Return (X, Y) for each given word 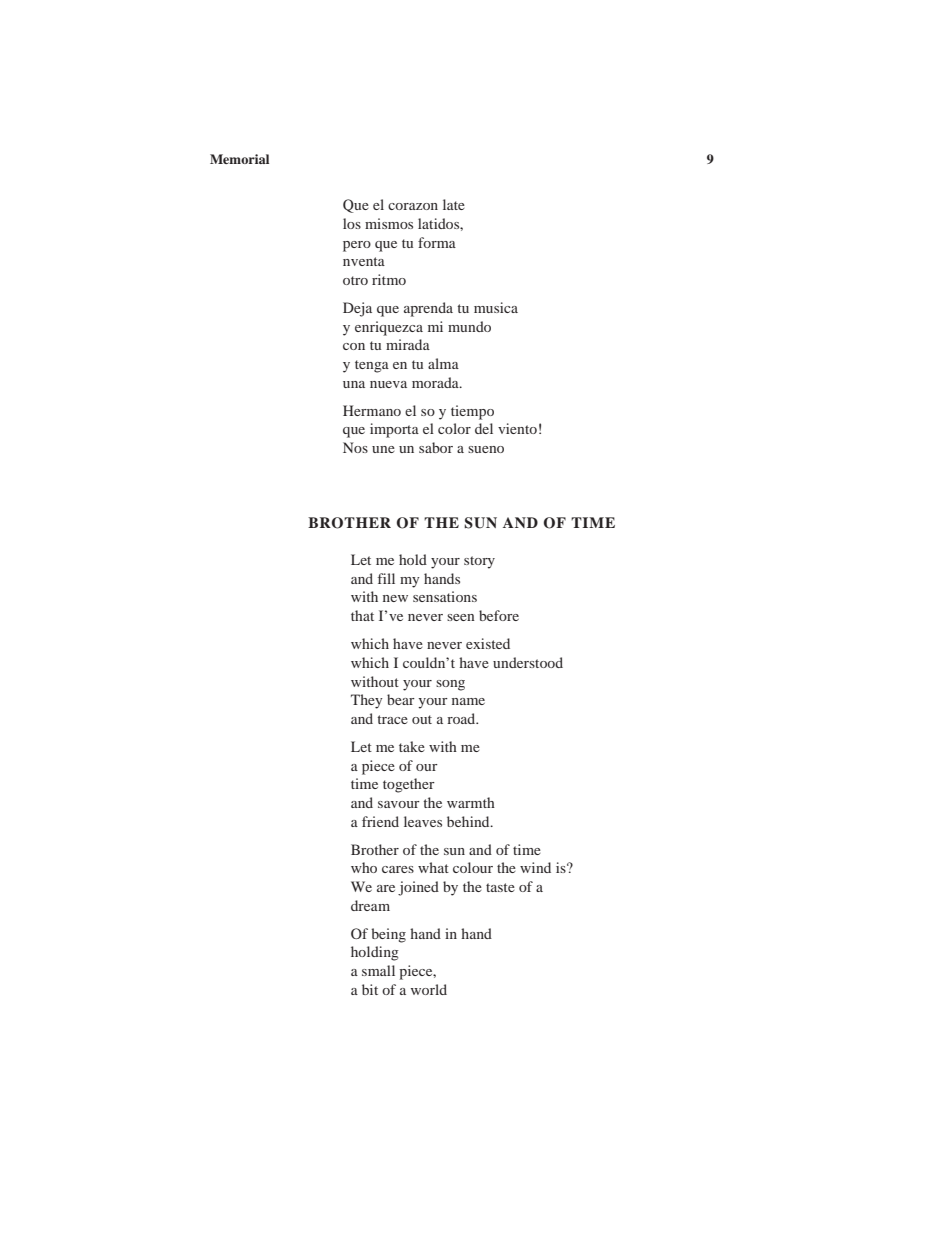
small (378, 970)
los (352, 223)
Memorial (239, 159)
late (454, 204)
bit (370, 989)
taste (500, 887)
